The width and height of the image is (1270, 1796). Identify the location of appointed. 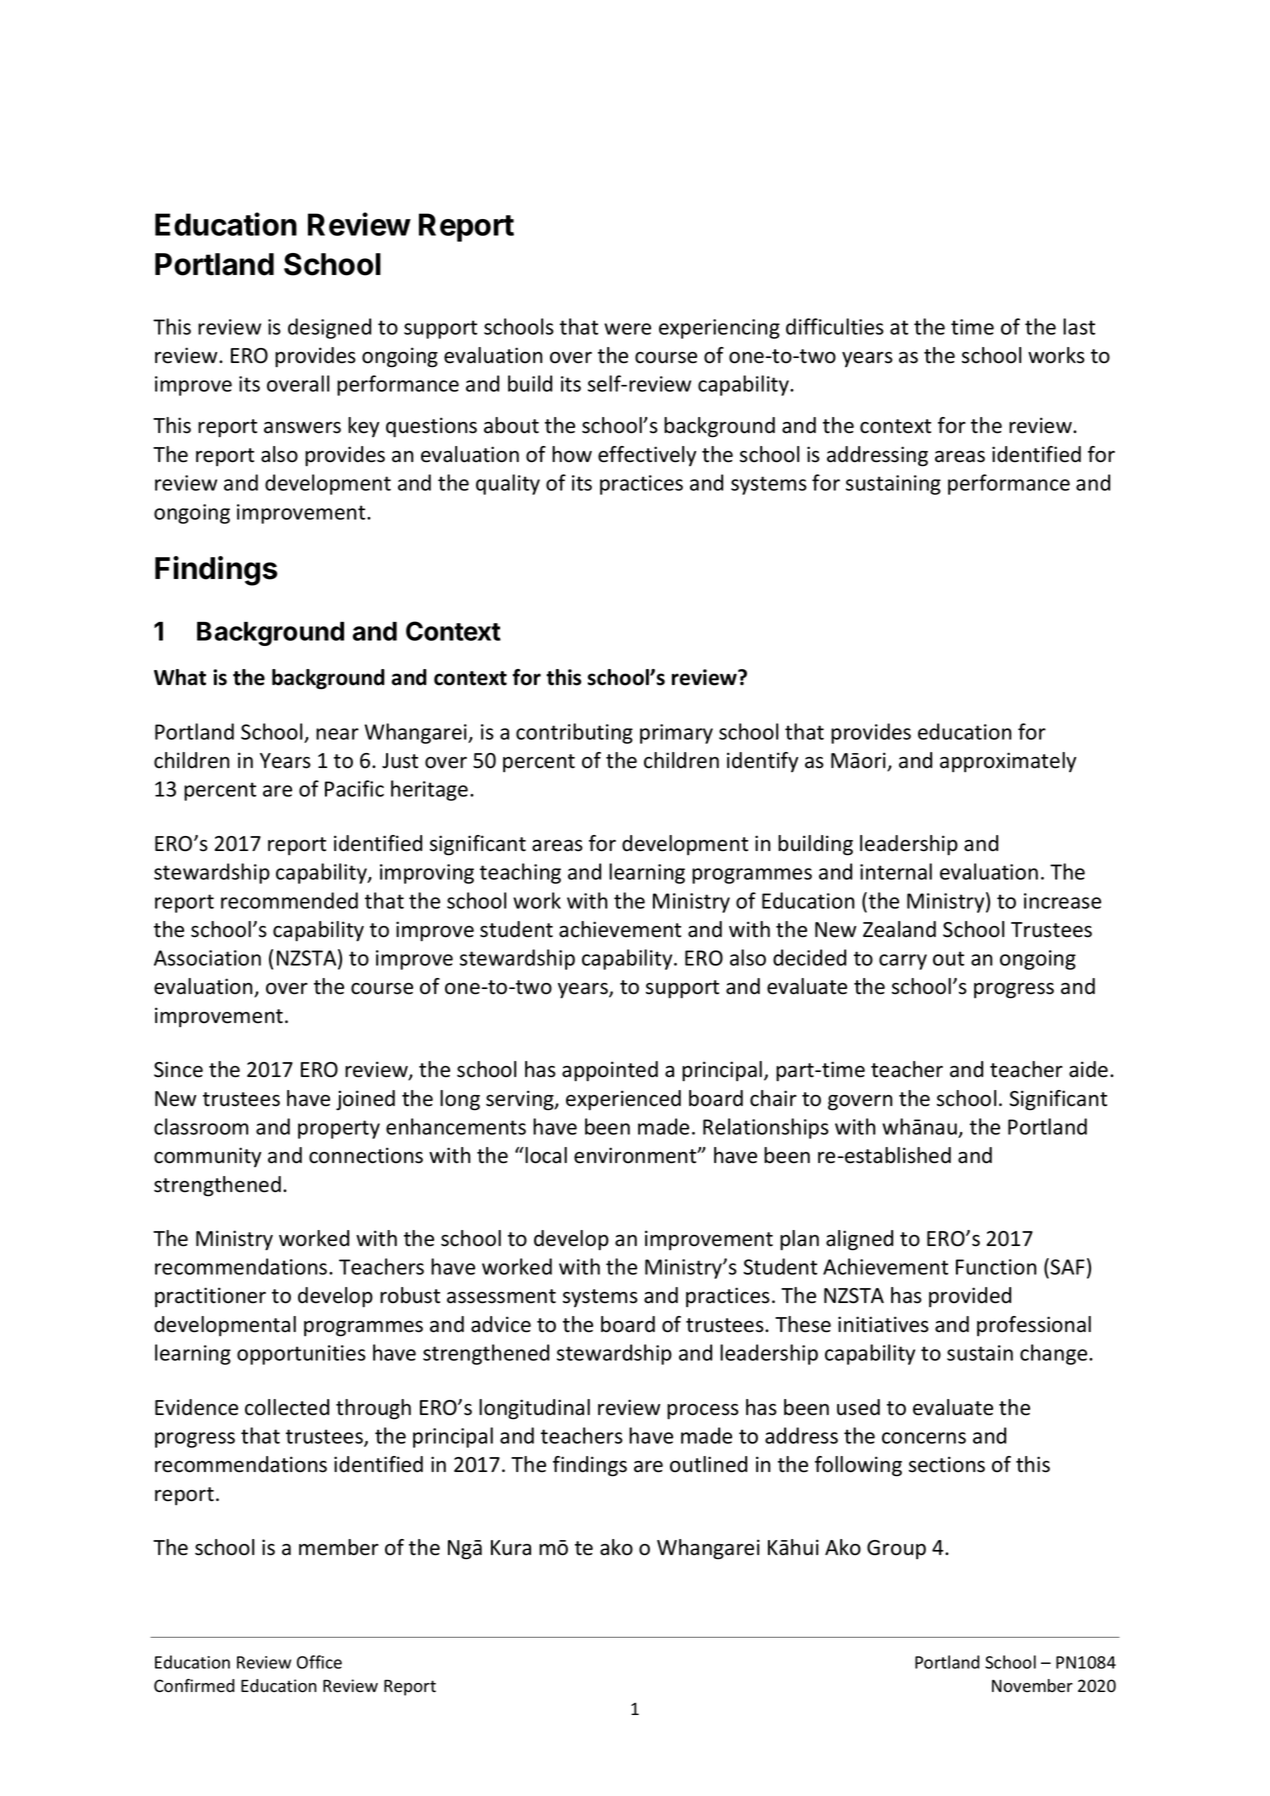
(610, 1071).
